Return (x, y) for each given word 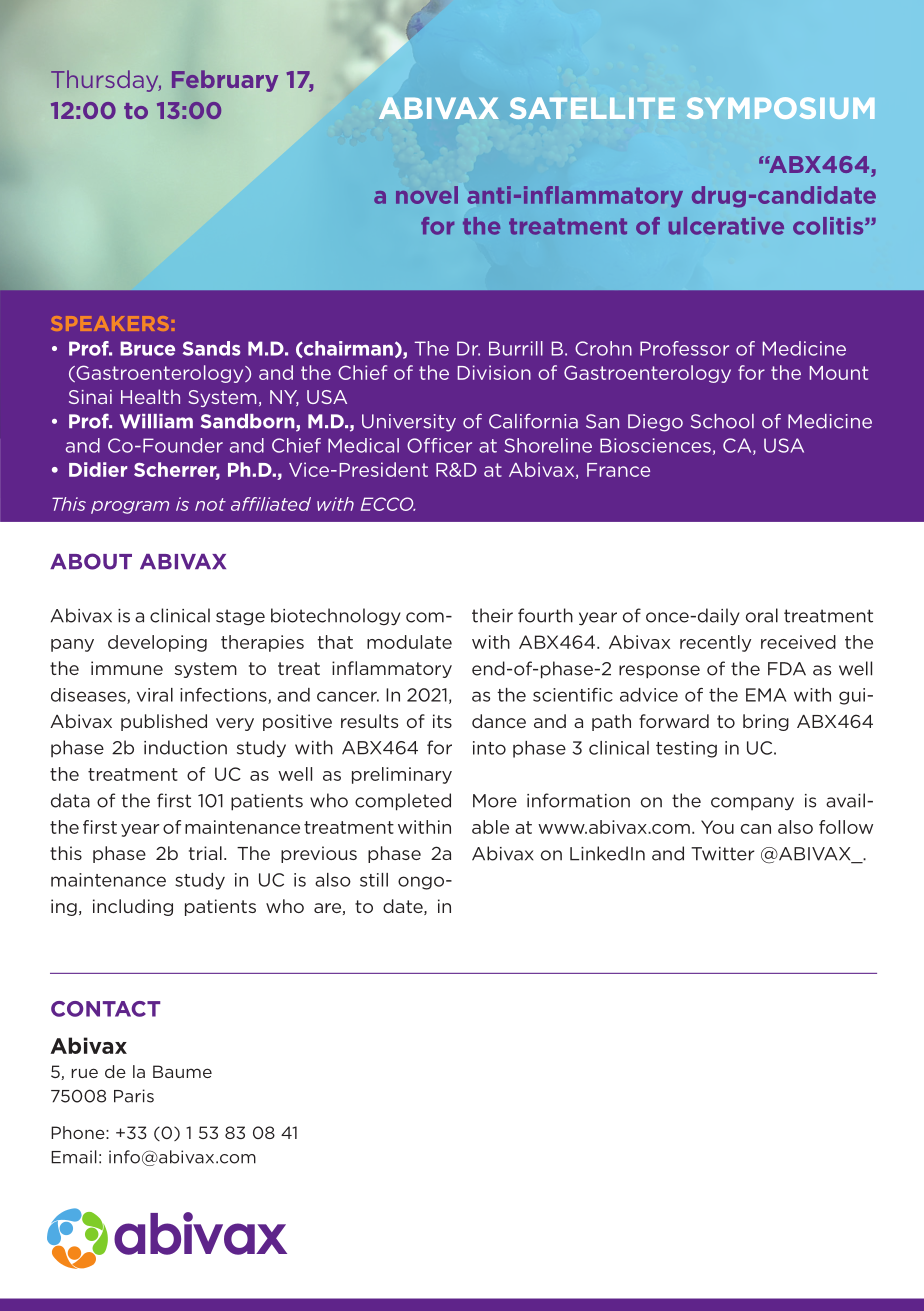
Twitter (723, 854)
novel (427, 195)
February (225, 81)
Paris (134, 1096)
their (492, 615)
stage (240, 617)
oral (762, 615)
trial (205, 853)
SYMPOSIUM (780, 108)
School (722, 421)
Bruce (147, 348)
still (374, 880)
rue (84, 1073)
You (717, 827)
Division (494, 372)
